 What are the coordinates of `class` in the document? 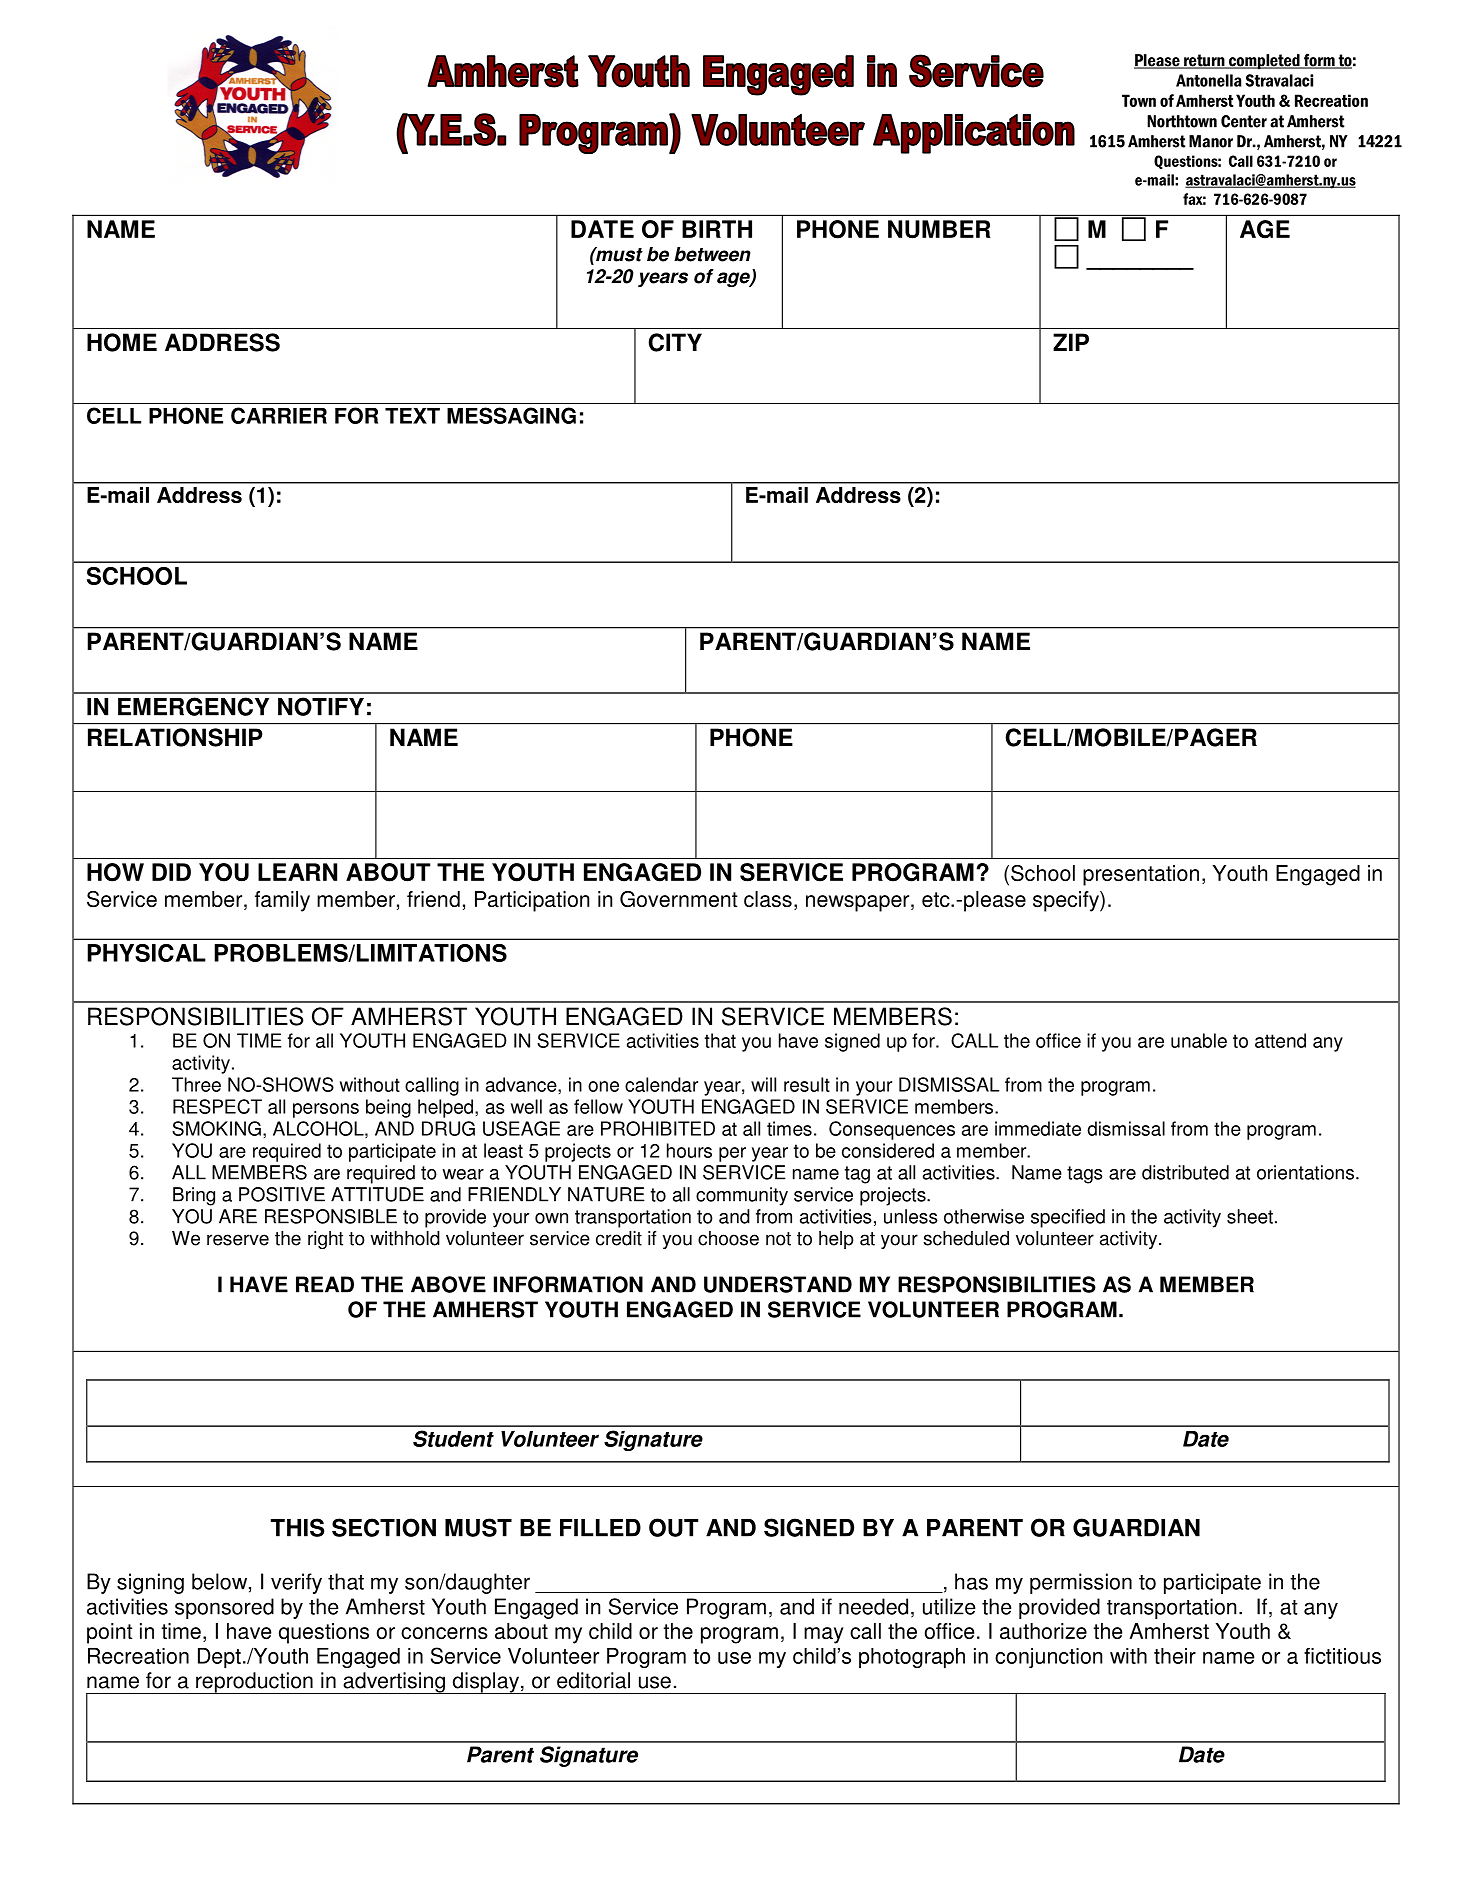 It's located at (768, 899).
